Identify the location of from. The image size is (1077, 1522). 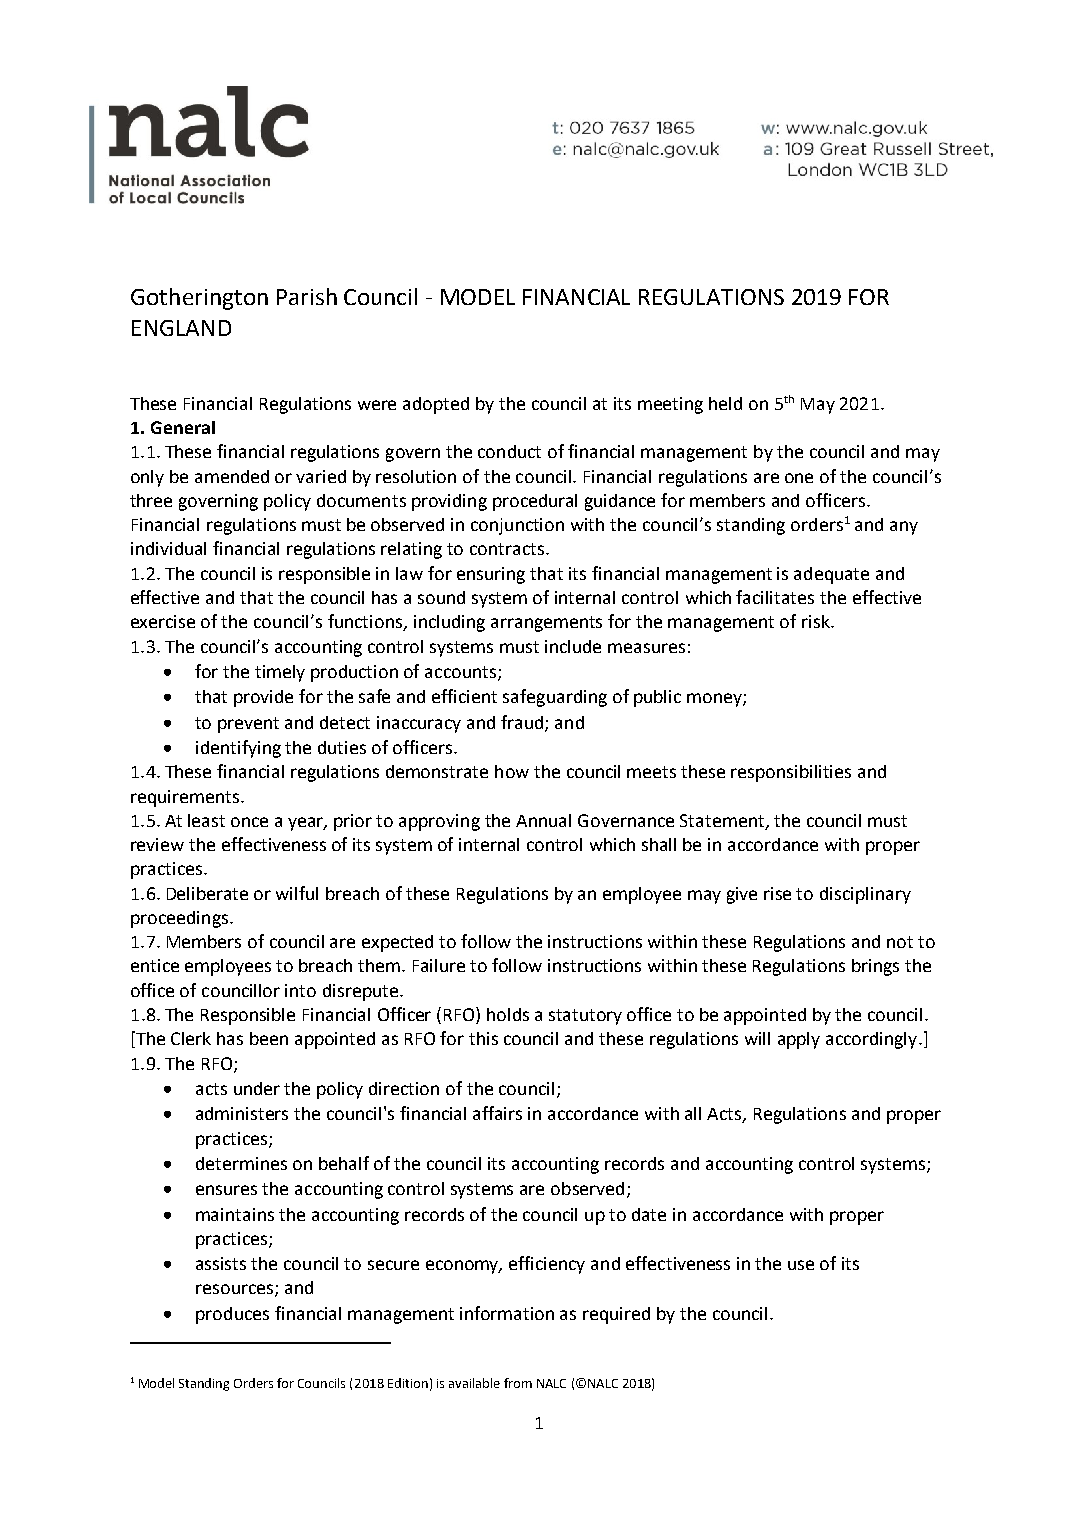
(518, 1383).
